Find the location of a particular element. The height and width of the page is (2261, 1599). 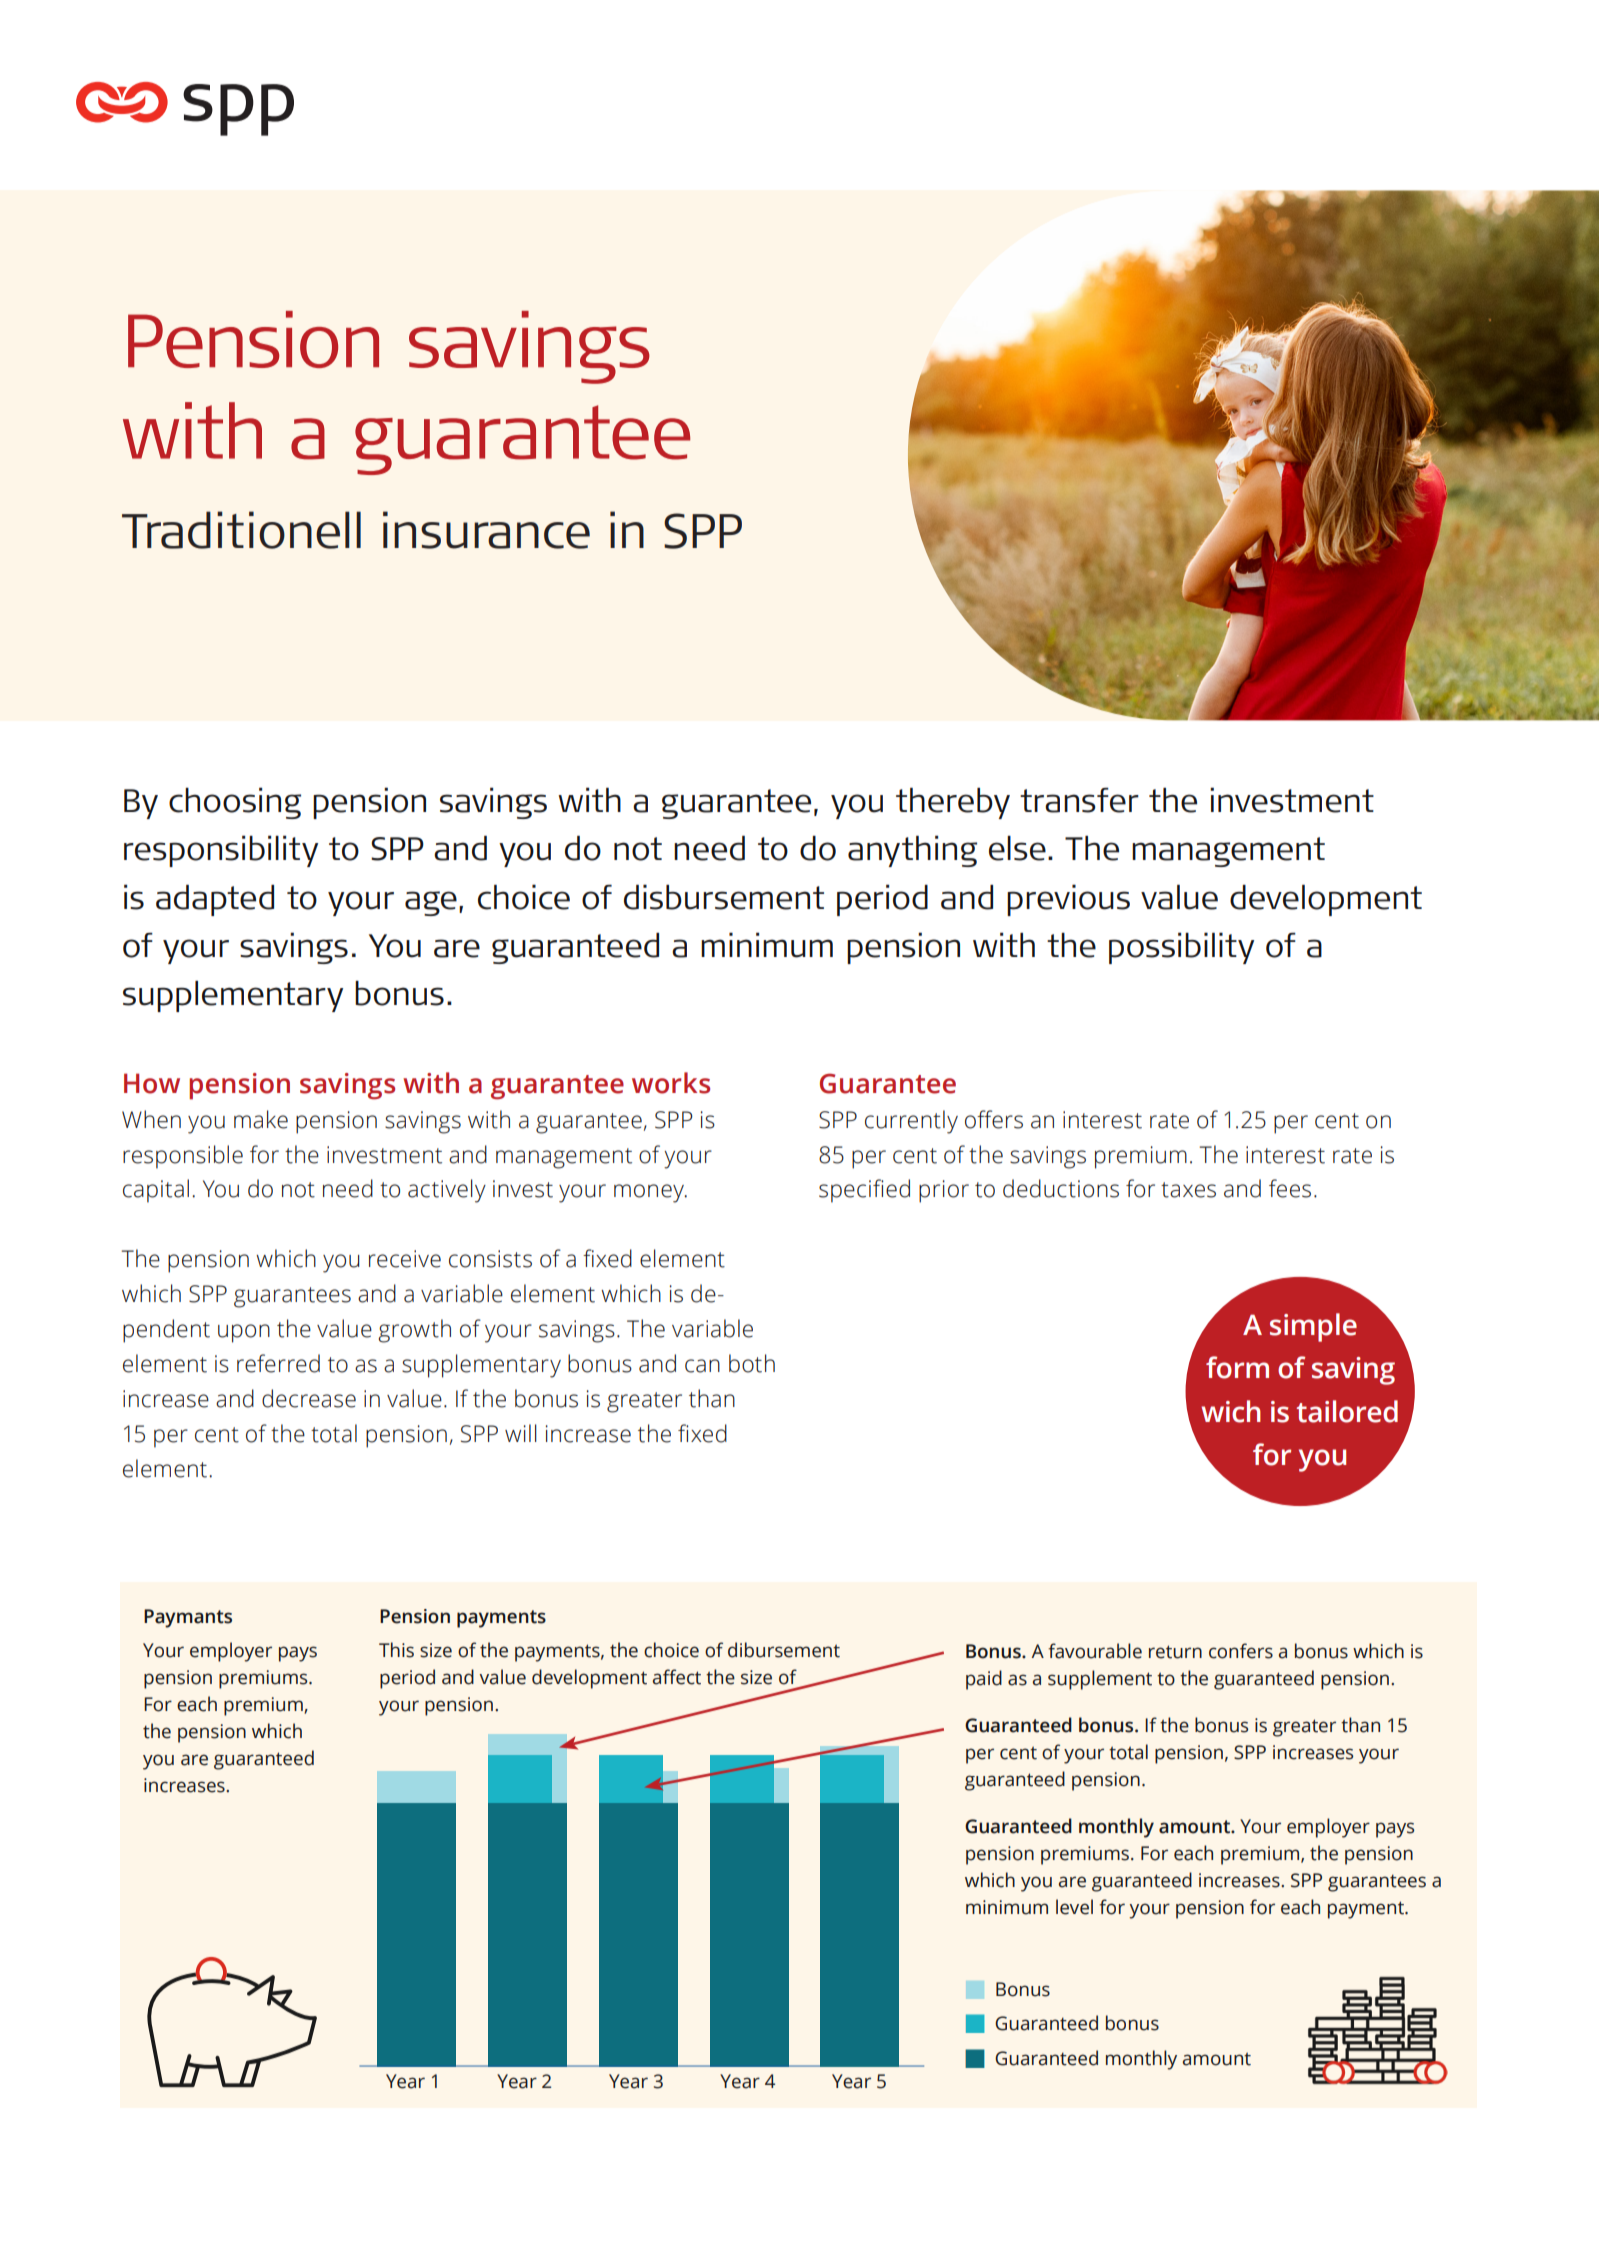

money is located at coordinates (650, 1193).
